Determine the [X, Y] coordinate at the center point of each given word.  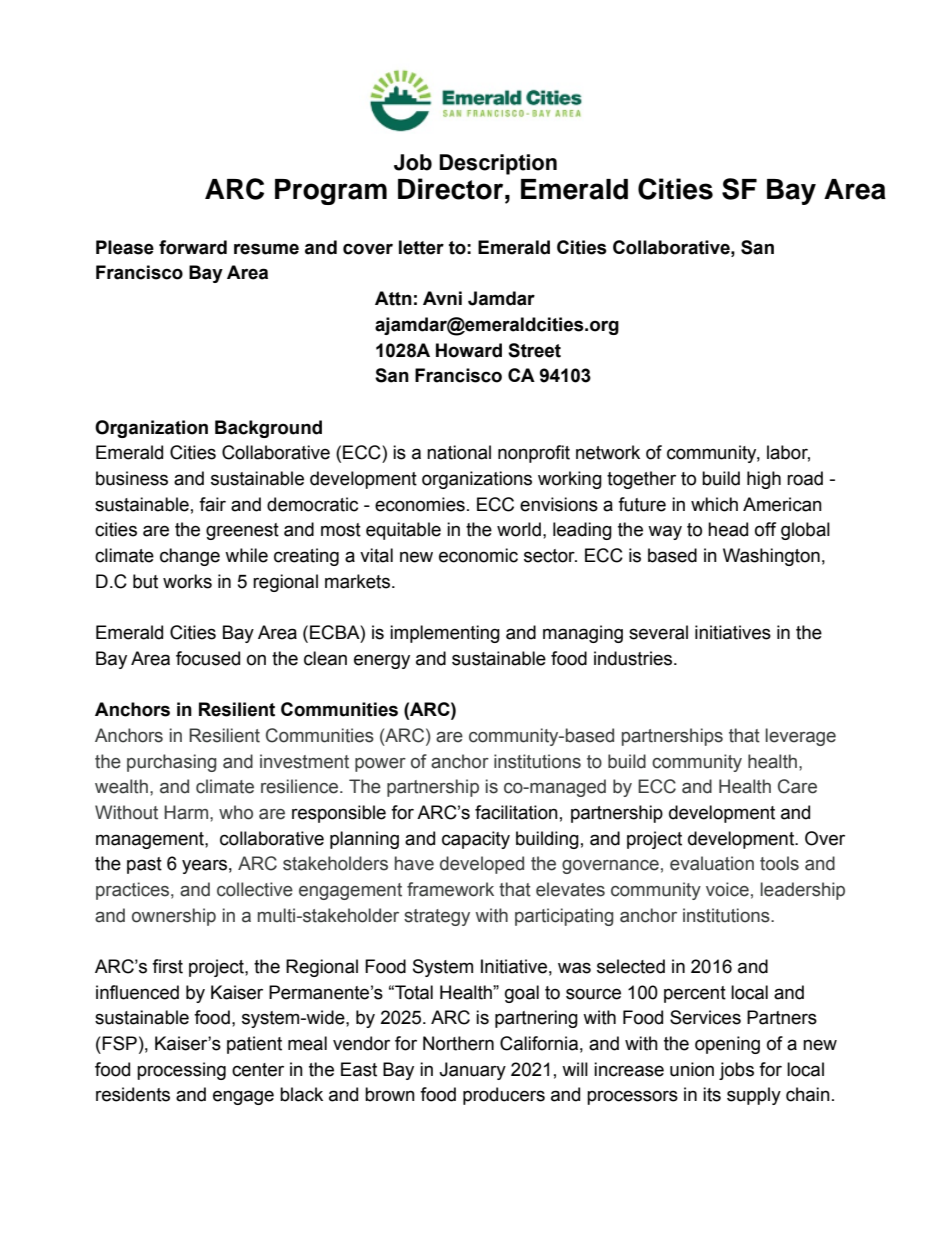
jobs [736, 1071]
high [764, 480]
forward [193, 247]
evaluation [712, 863]
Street [534, 350]
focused [208, 658]
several [658, 632]
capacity [476, 840]
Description [498, 164]
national [459, 452]
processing [181, 1071]
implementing [445, 634]
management [151, 840]
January [472, 1071]
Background [268, 429]
